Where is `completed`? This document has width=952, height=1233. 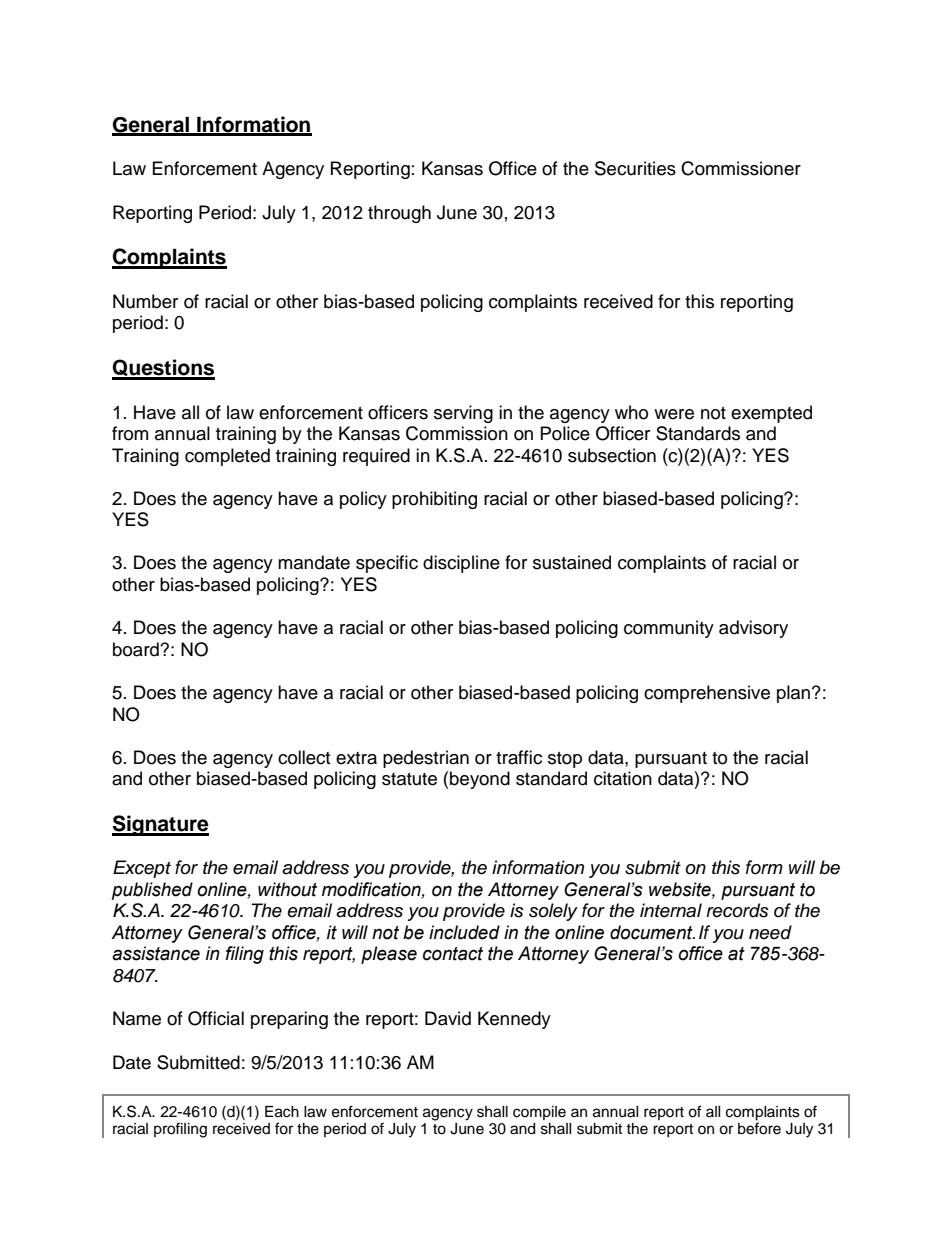
completed is located at coordinates (227, 457).
